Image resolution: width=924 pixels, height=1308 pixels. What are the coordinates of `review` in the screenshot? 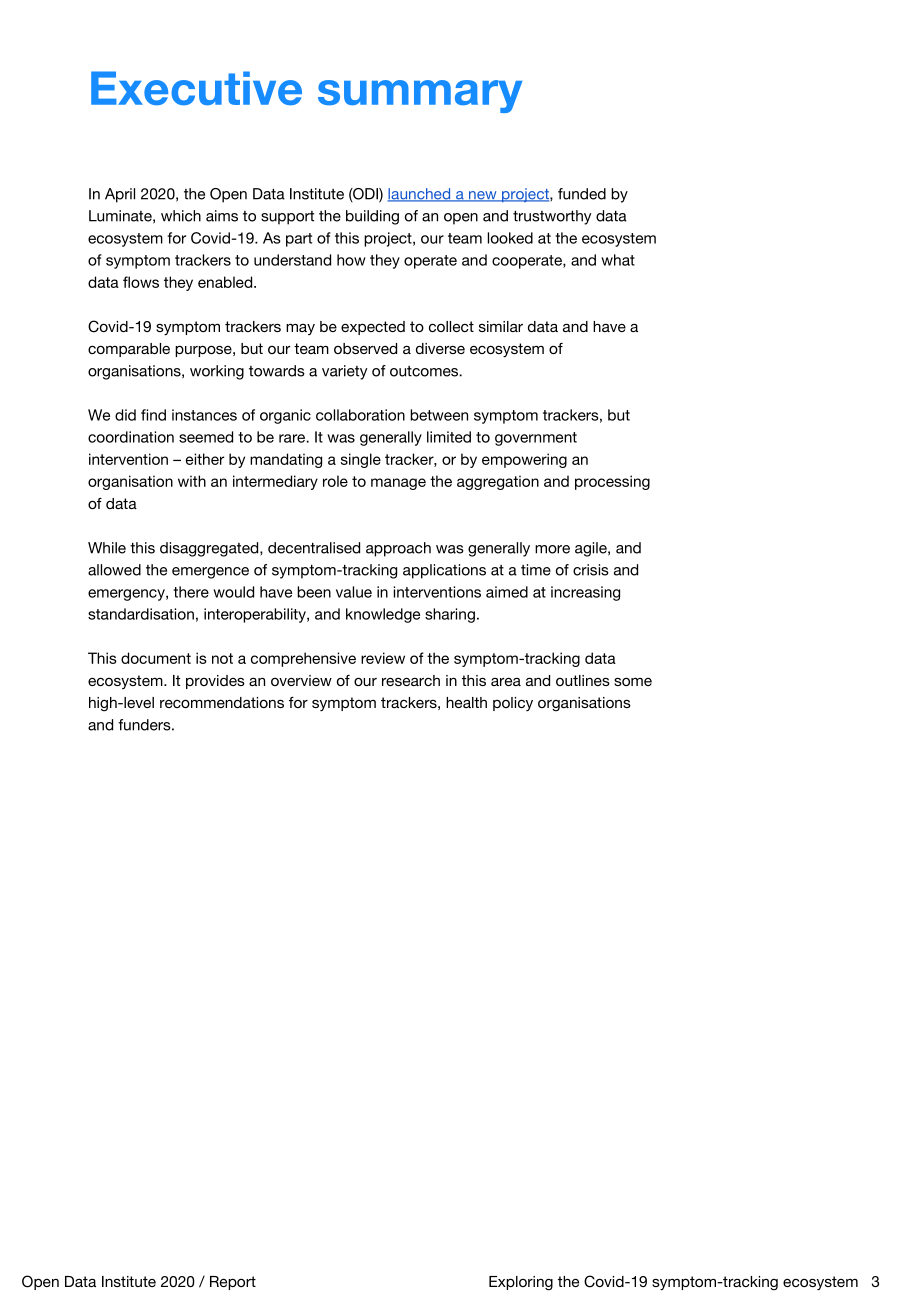 It's located at (383, 658).
